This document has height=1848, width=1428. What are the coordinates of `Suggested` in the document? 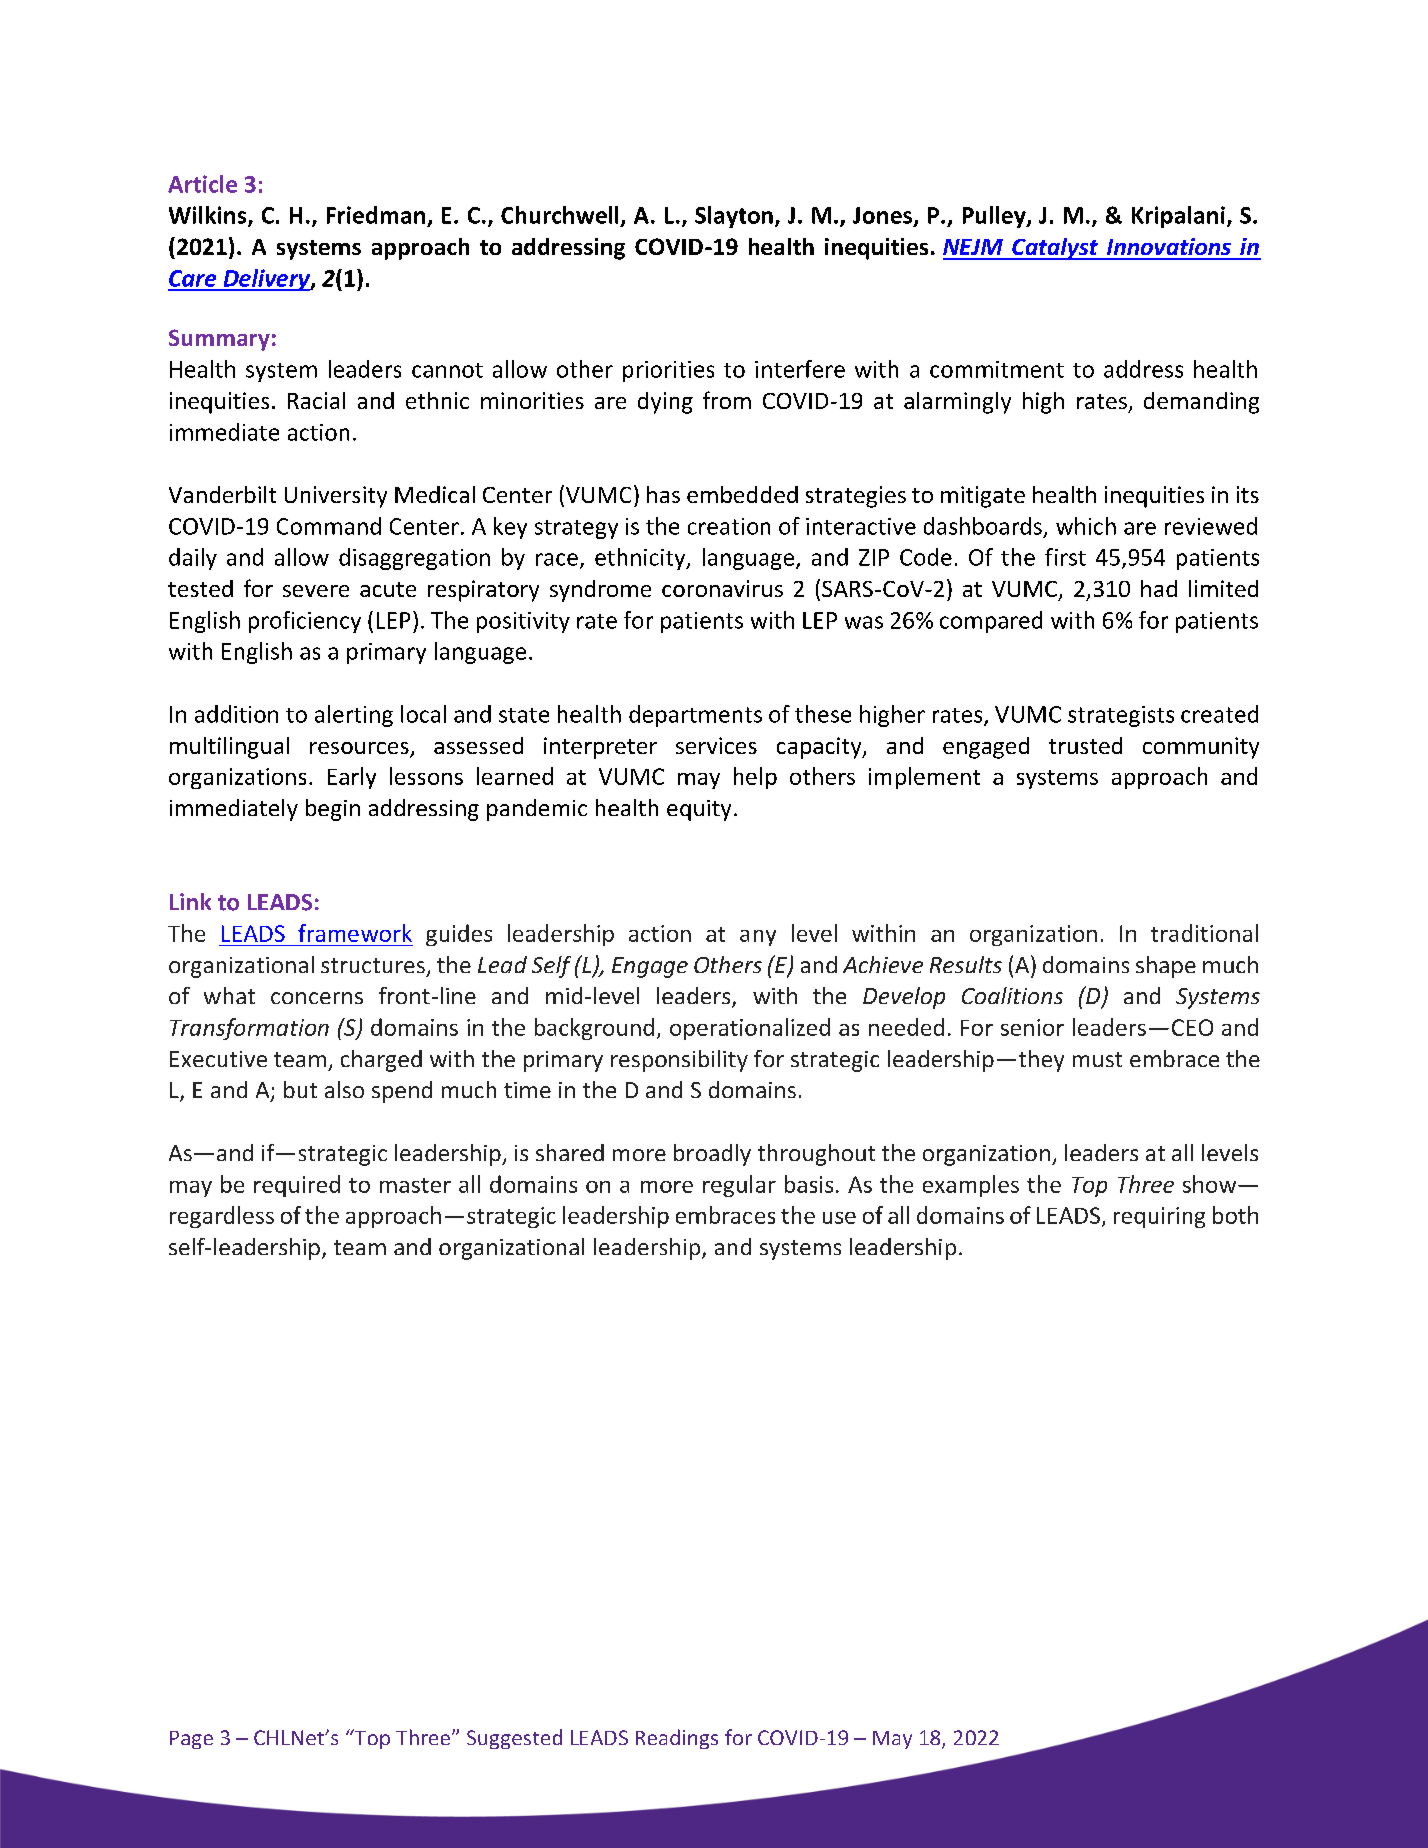 It's located at (514, 1739).
